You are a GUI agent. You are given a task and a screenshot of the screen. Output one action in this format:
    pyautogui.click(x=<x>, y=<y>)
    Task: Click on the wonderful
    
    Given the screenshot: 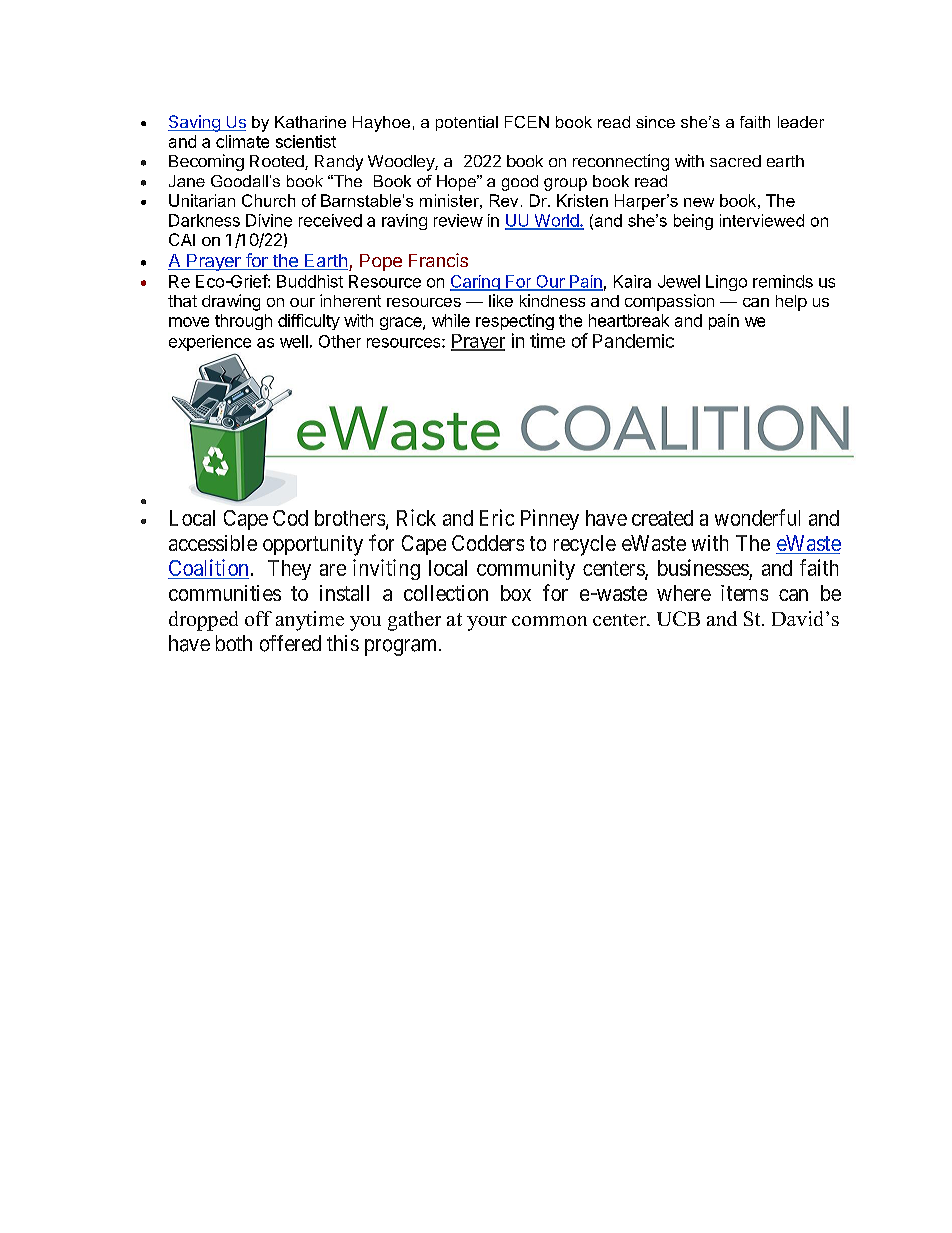 What is the action you would take?
    pyautogui.click(x=757, y=517)
